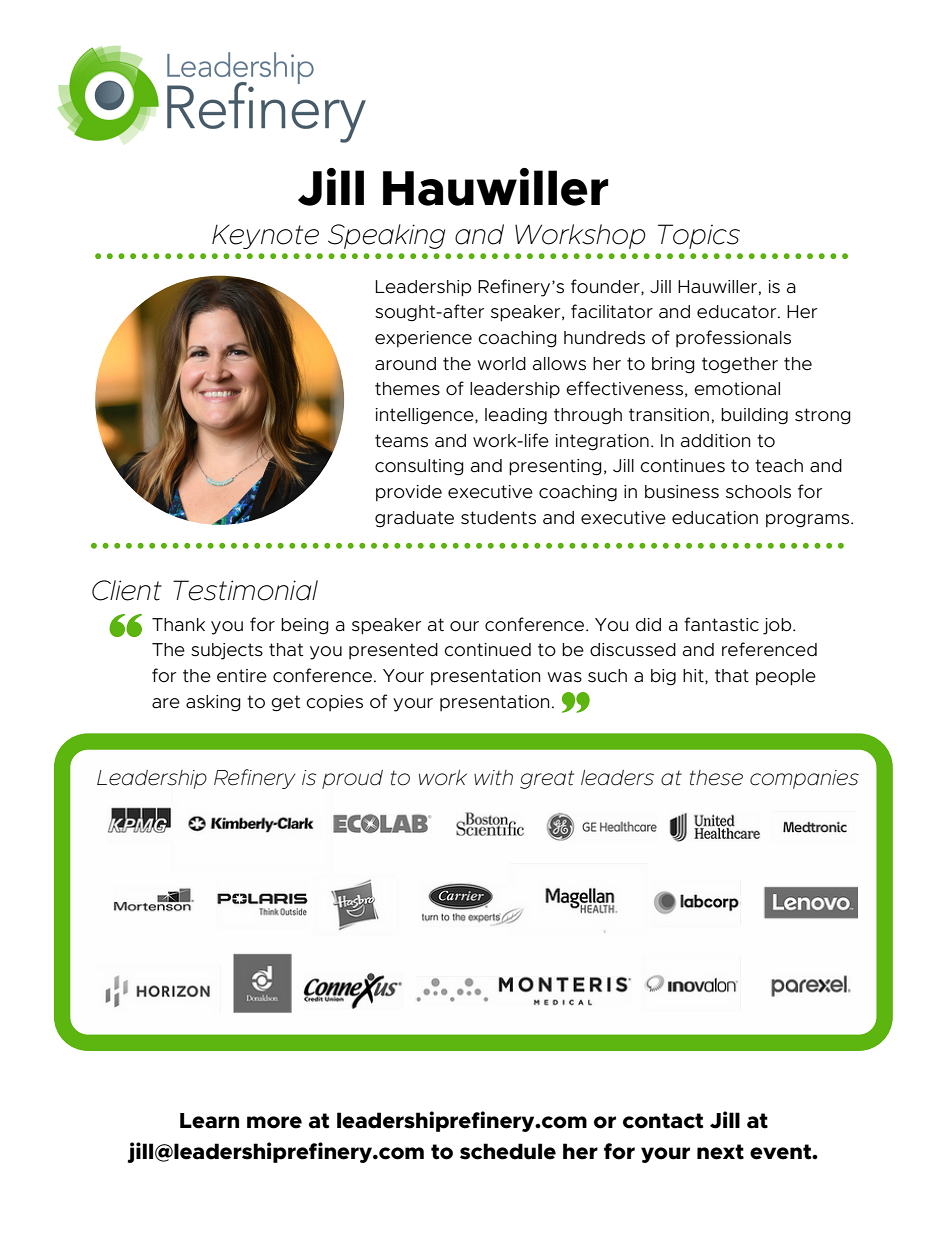  I want to click on Keynote, so click(265, 236).
